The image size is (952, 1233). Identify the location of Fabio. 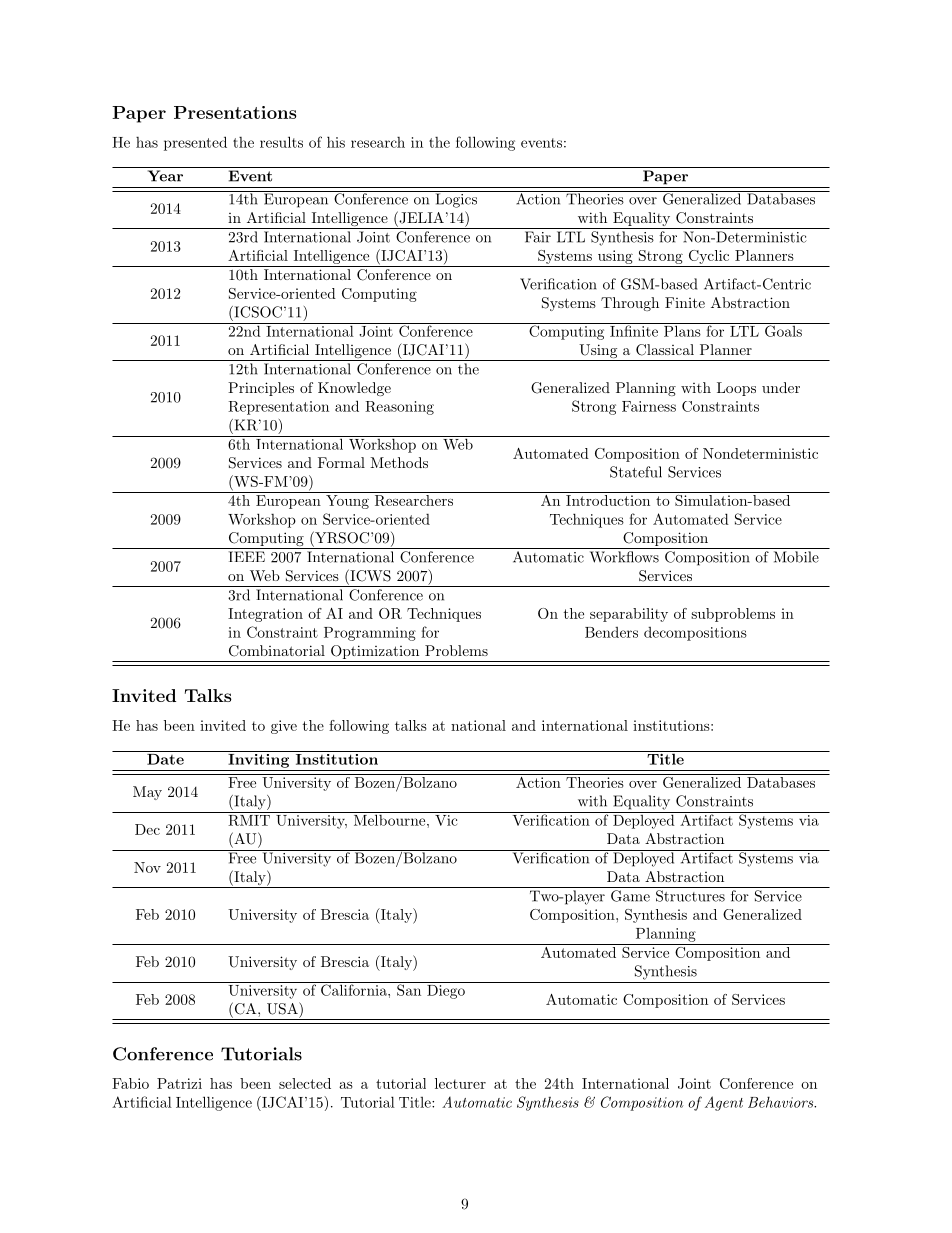
(130, 1083).
